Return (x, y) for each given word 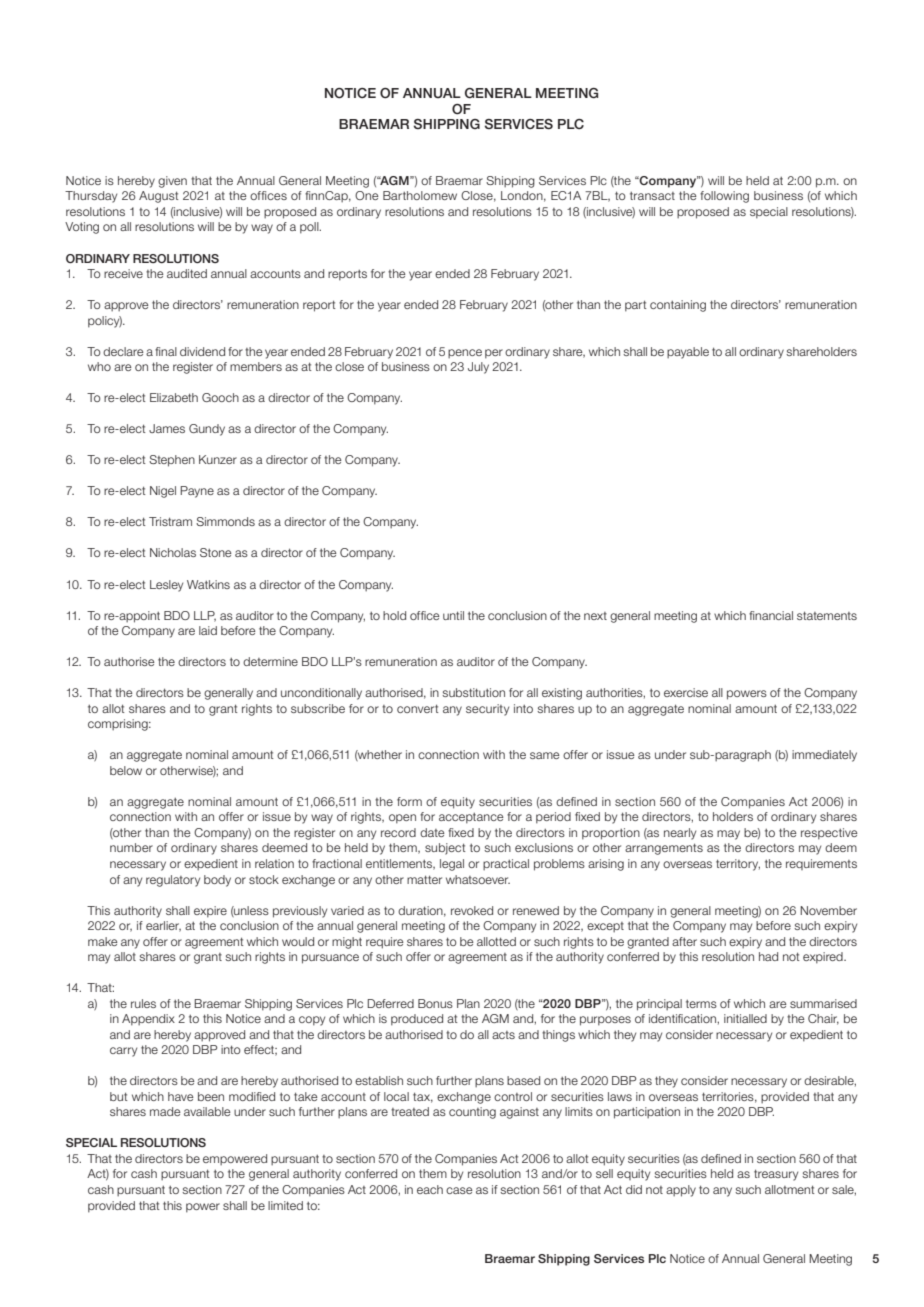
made (165, 1111)
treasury (776, 1175)
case (459, 1190)
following (724, 197)
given (172, 182)
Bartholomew (420, 195)
